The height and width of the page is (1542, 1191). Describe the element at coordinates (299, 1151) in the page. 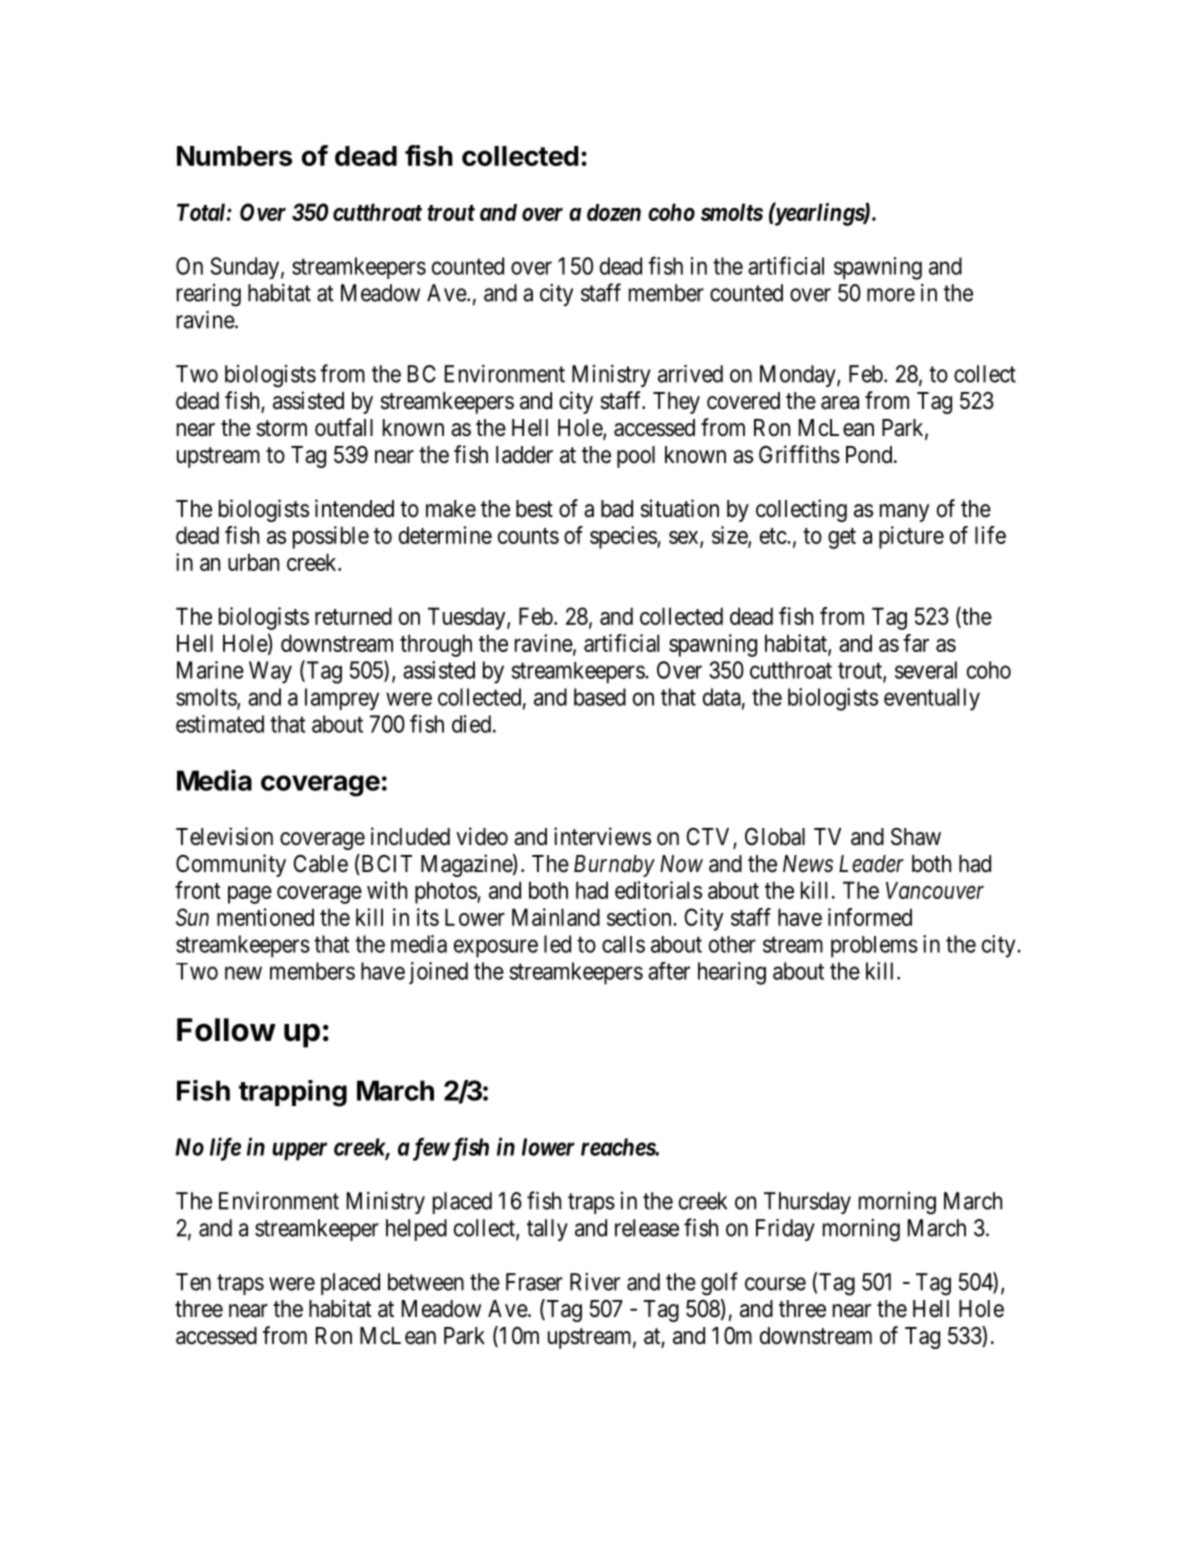

I see `upper` at that location.
